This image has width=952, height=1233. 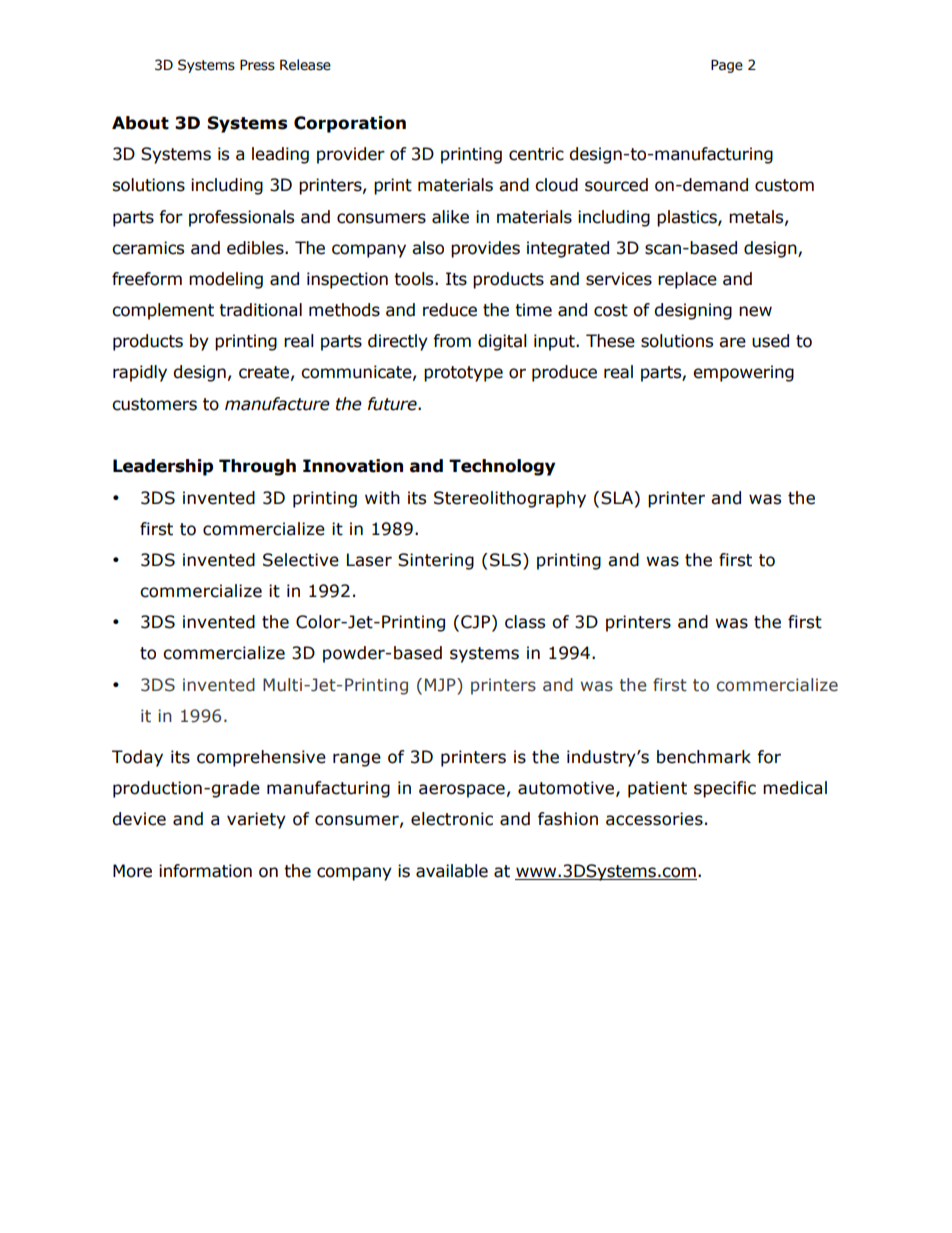 I want to click on comprehensive, so click(x=261, y=758).
